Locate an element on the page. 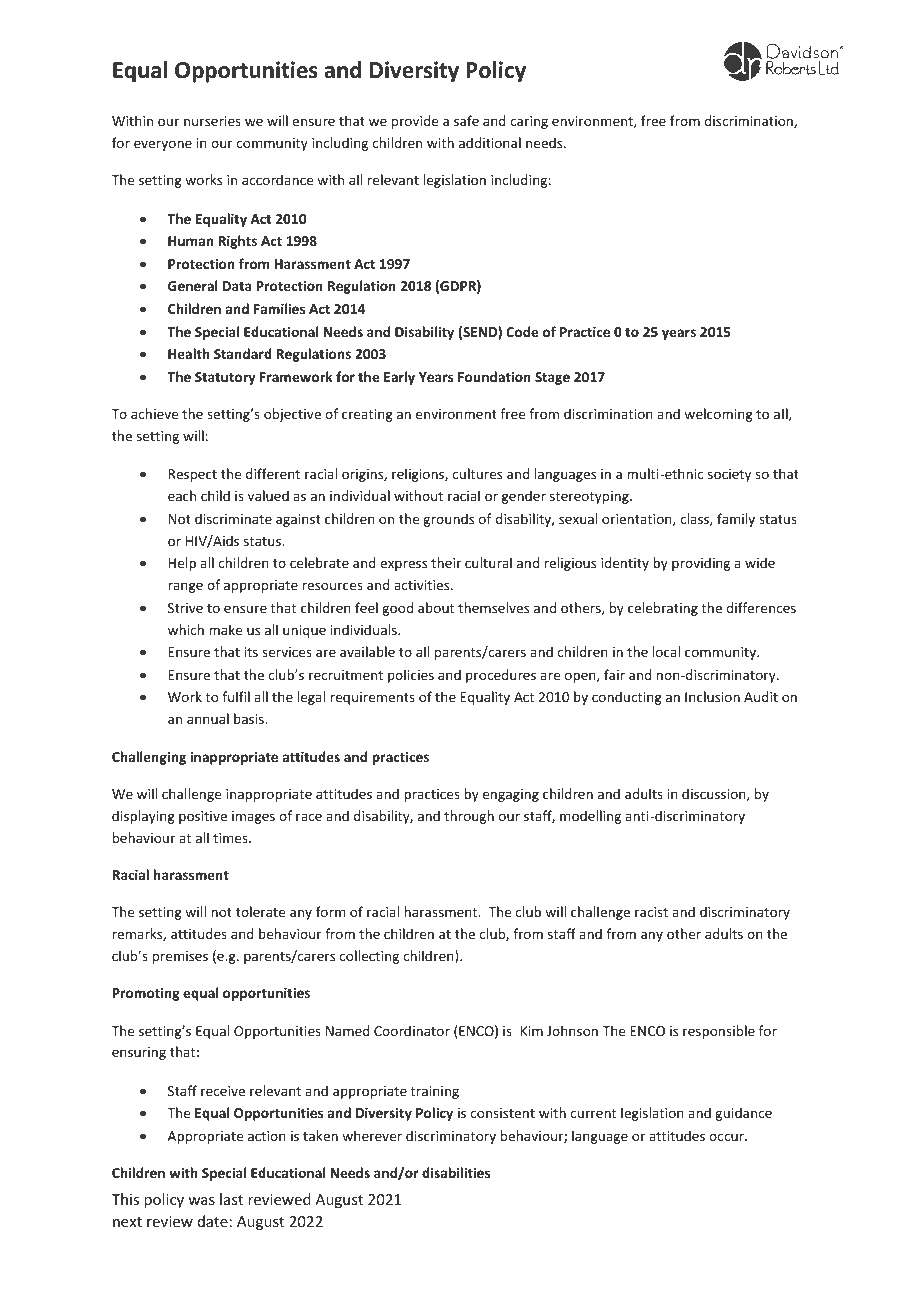 Image resolution: width=924 pixels, height=1308 pixels. fulfil is located at coordinates (236, 696).
